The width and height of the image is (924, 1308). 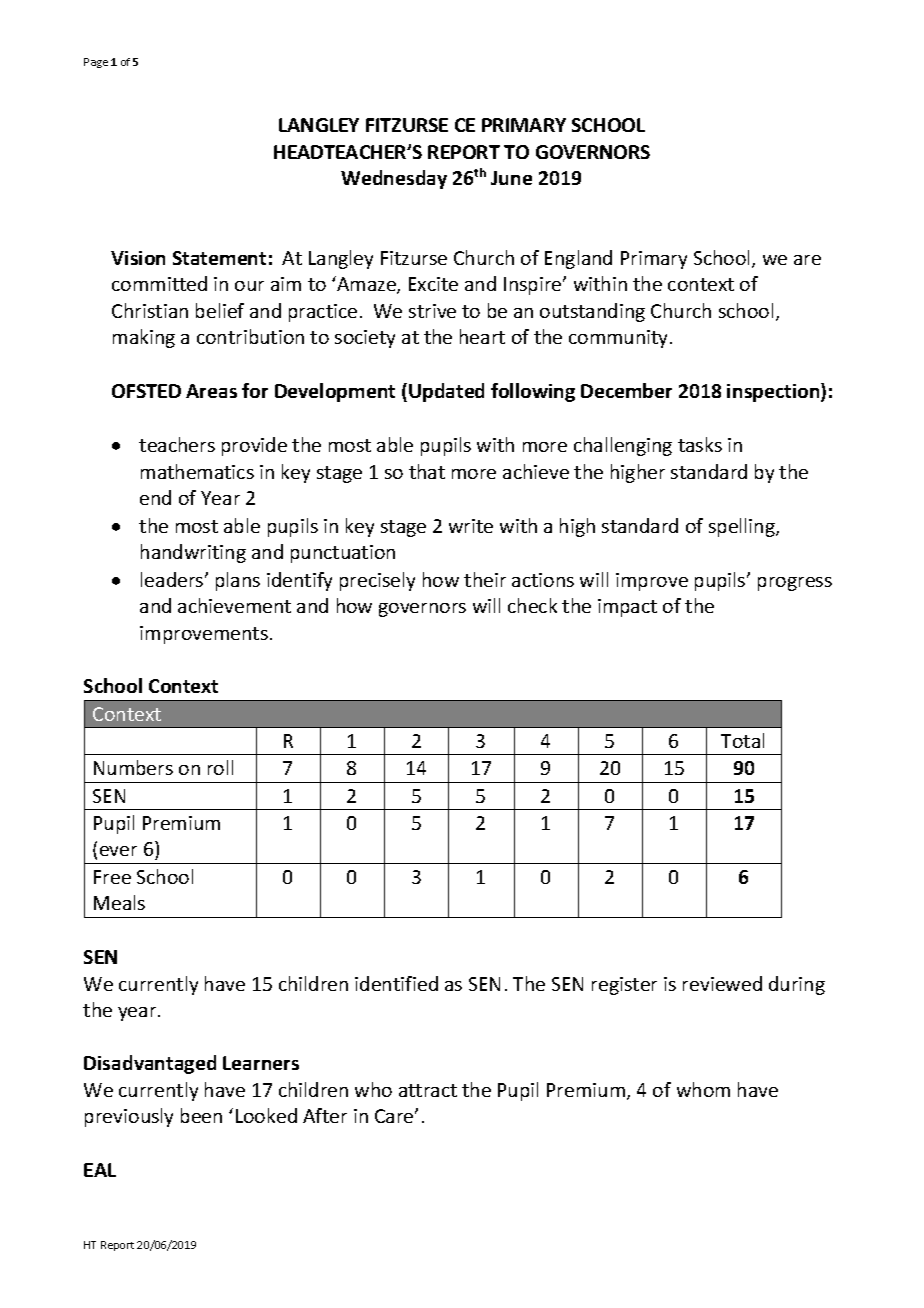 I want to click on Page, so click(x=96, y=63).
